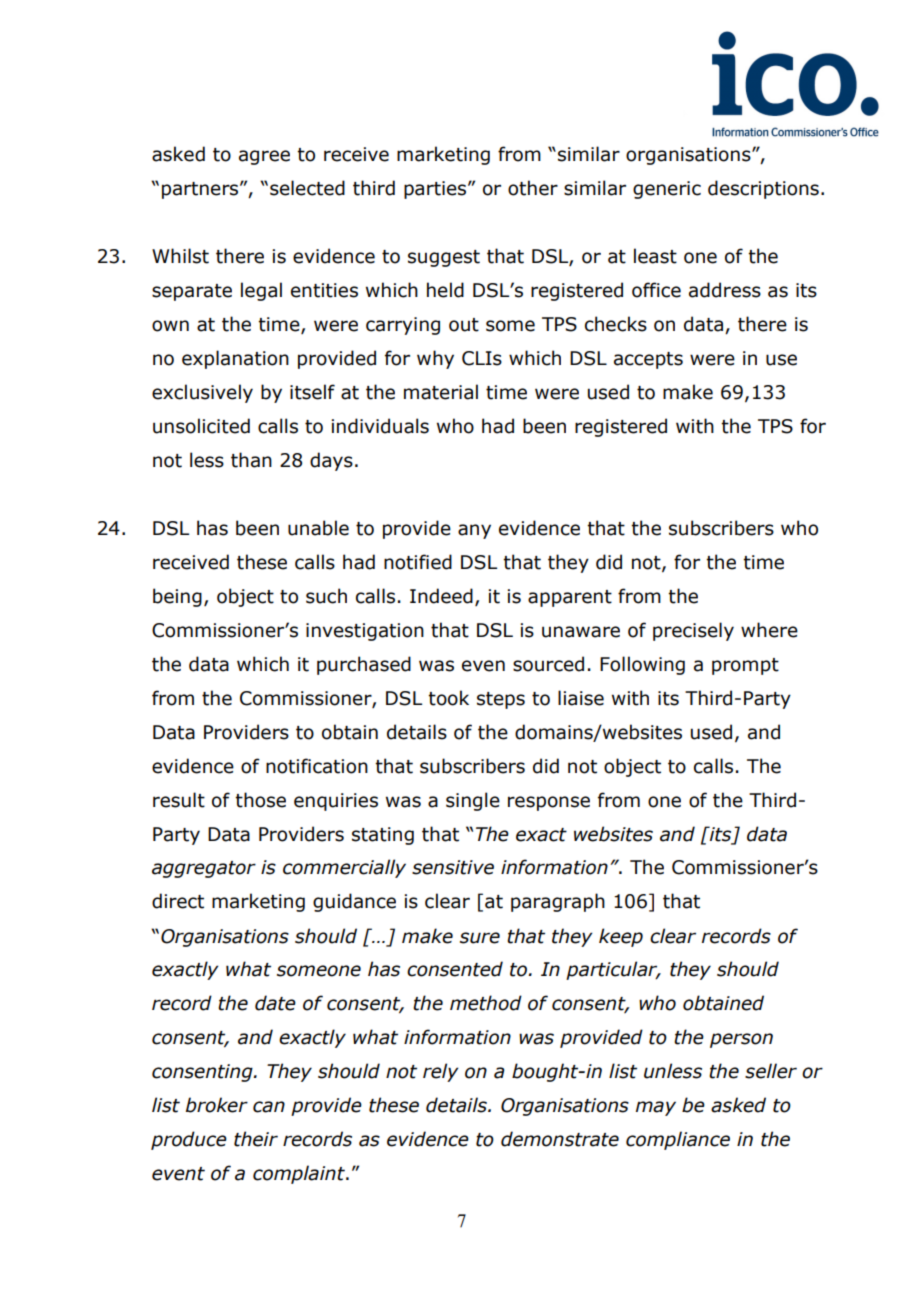 The height and width of the screenshot is (1308, 924). Describe the element at coordinates (473, 801) in the screenshot. I see `single` at that location.
